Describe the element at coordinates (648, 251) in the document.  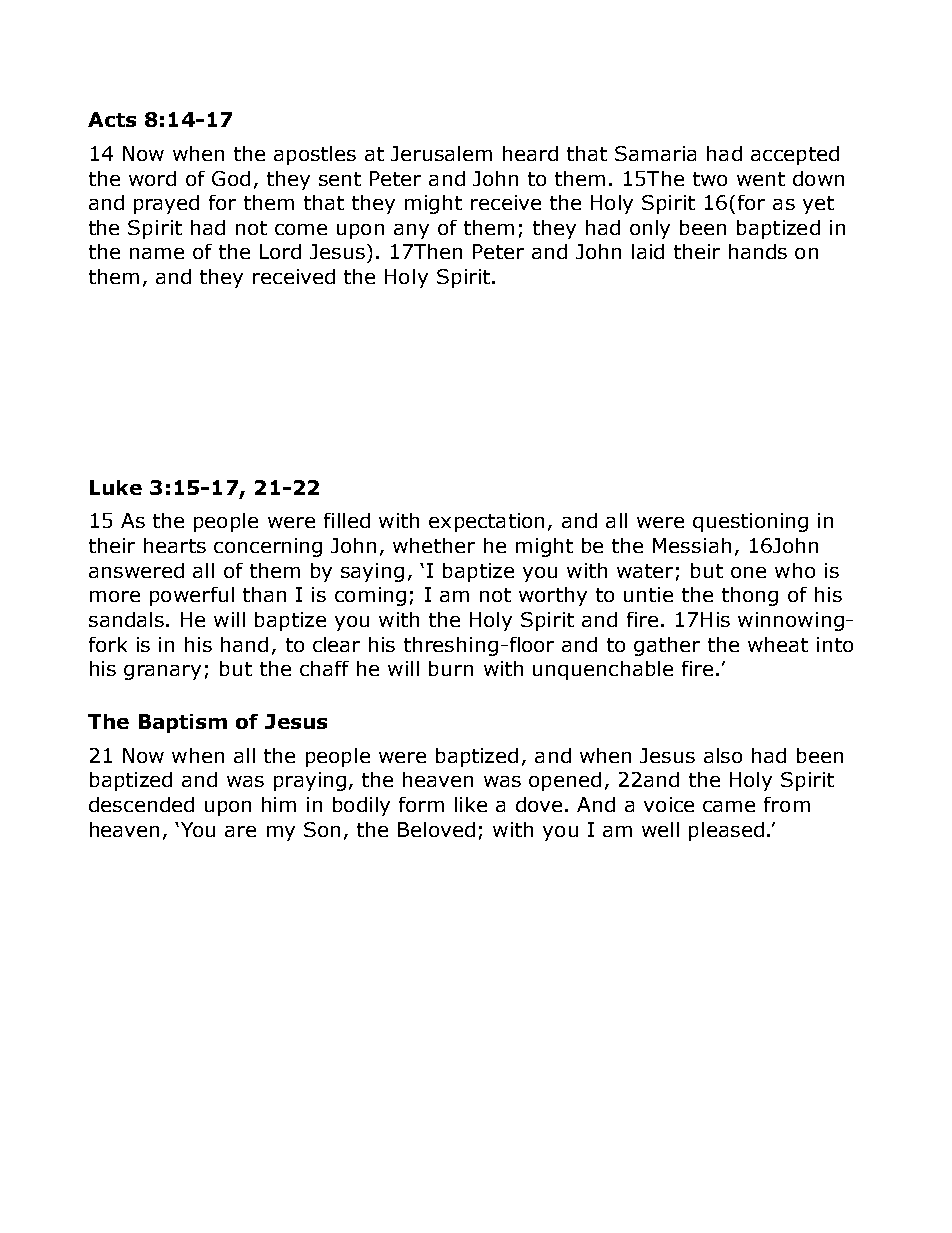
I see `laid` at that location.
